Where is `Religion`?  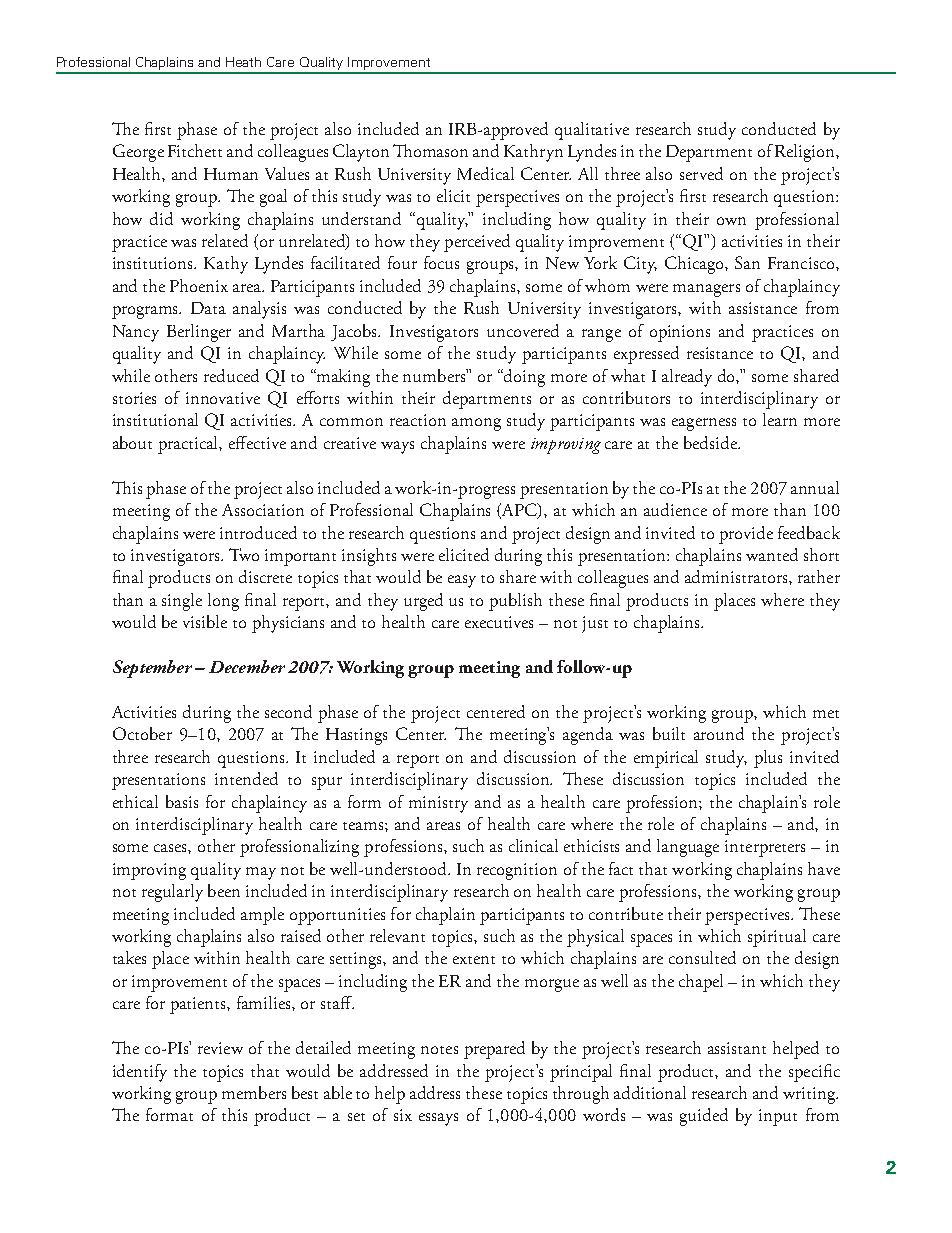 Religion is located at coordinates (806, 153).
